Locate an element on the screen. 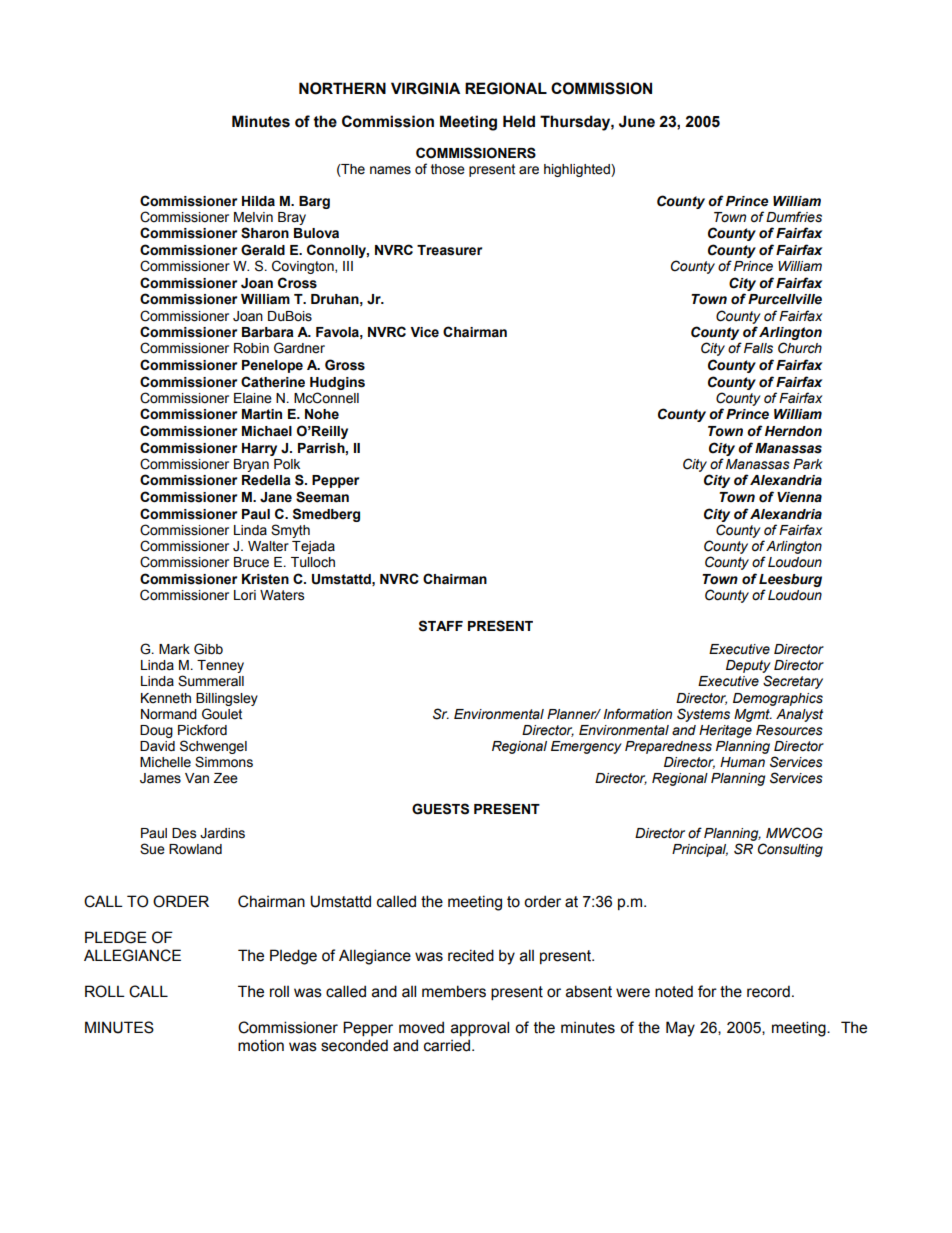  Leesburg is located at coordinates (790, 580).
